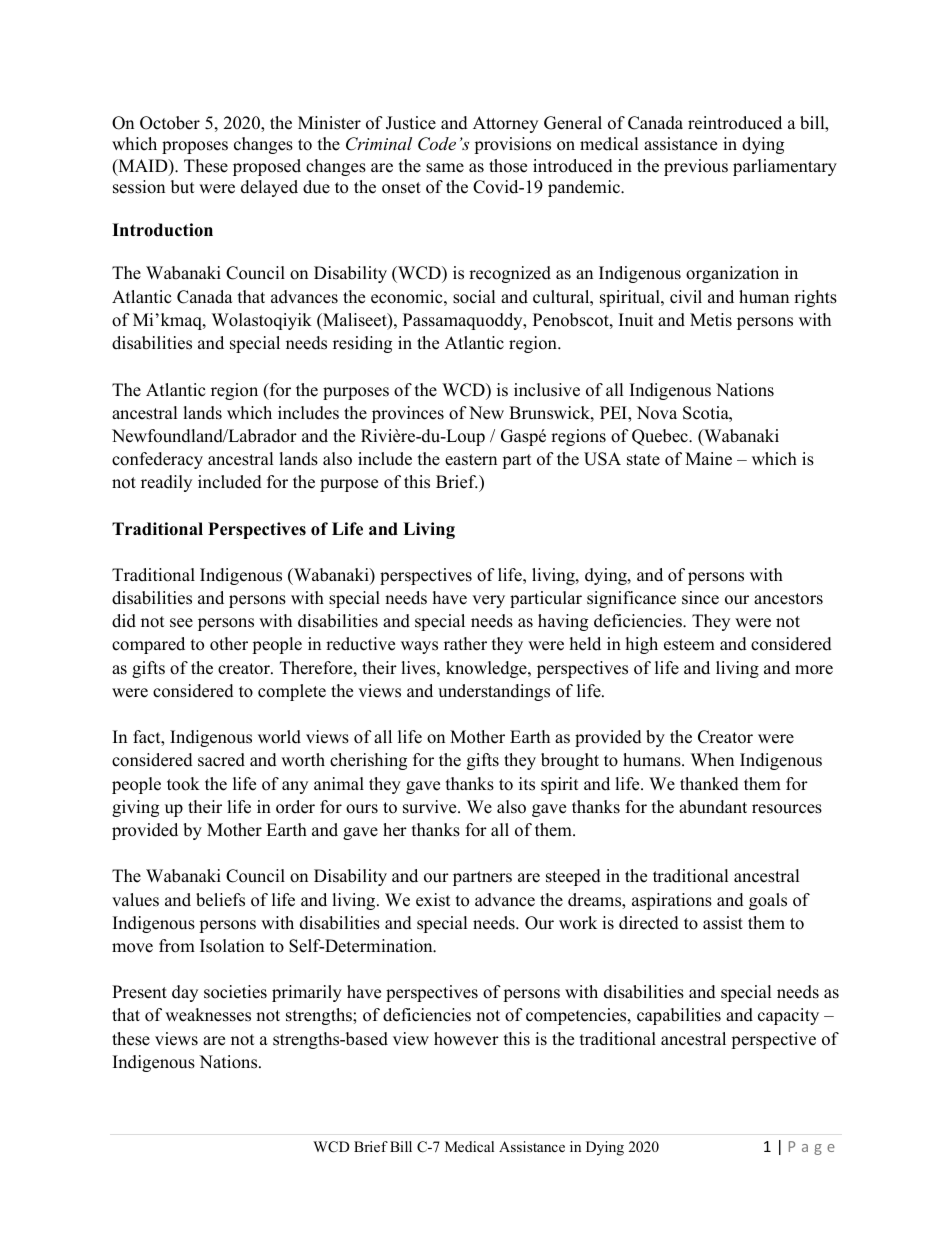 This image has height=1233, width=952. I want to click on confederacy, so click(157, 460).
